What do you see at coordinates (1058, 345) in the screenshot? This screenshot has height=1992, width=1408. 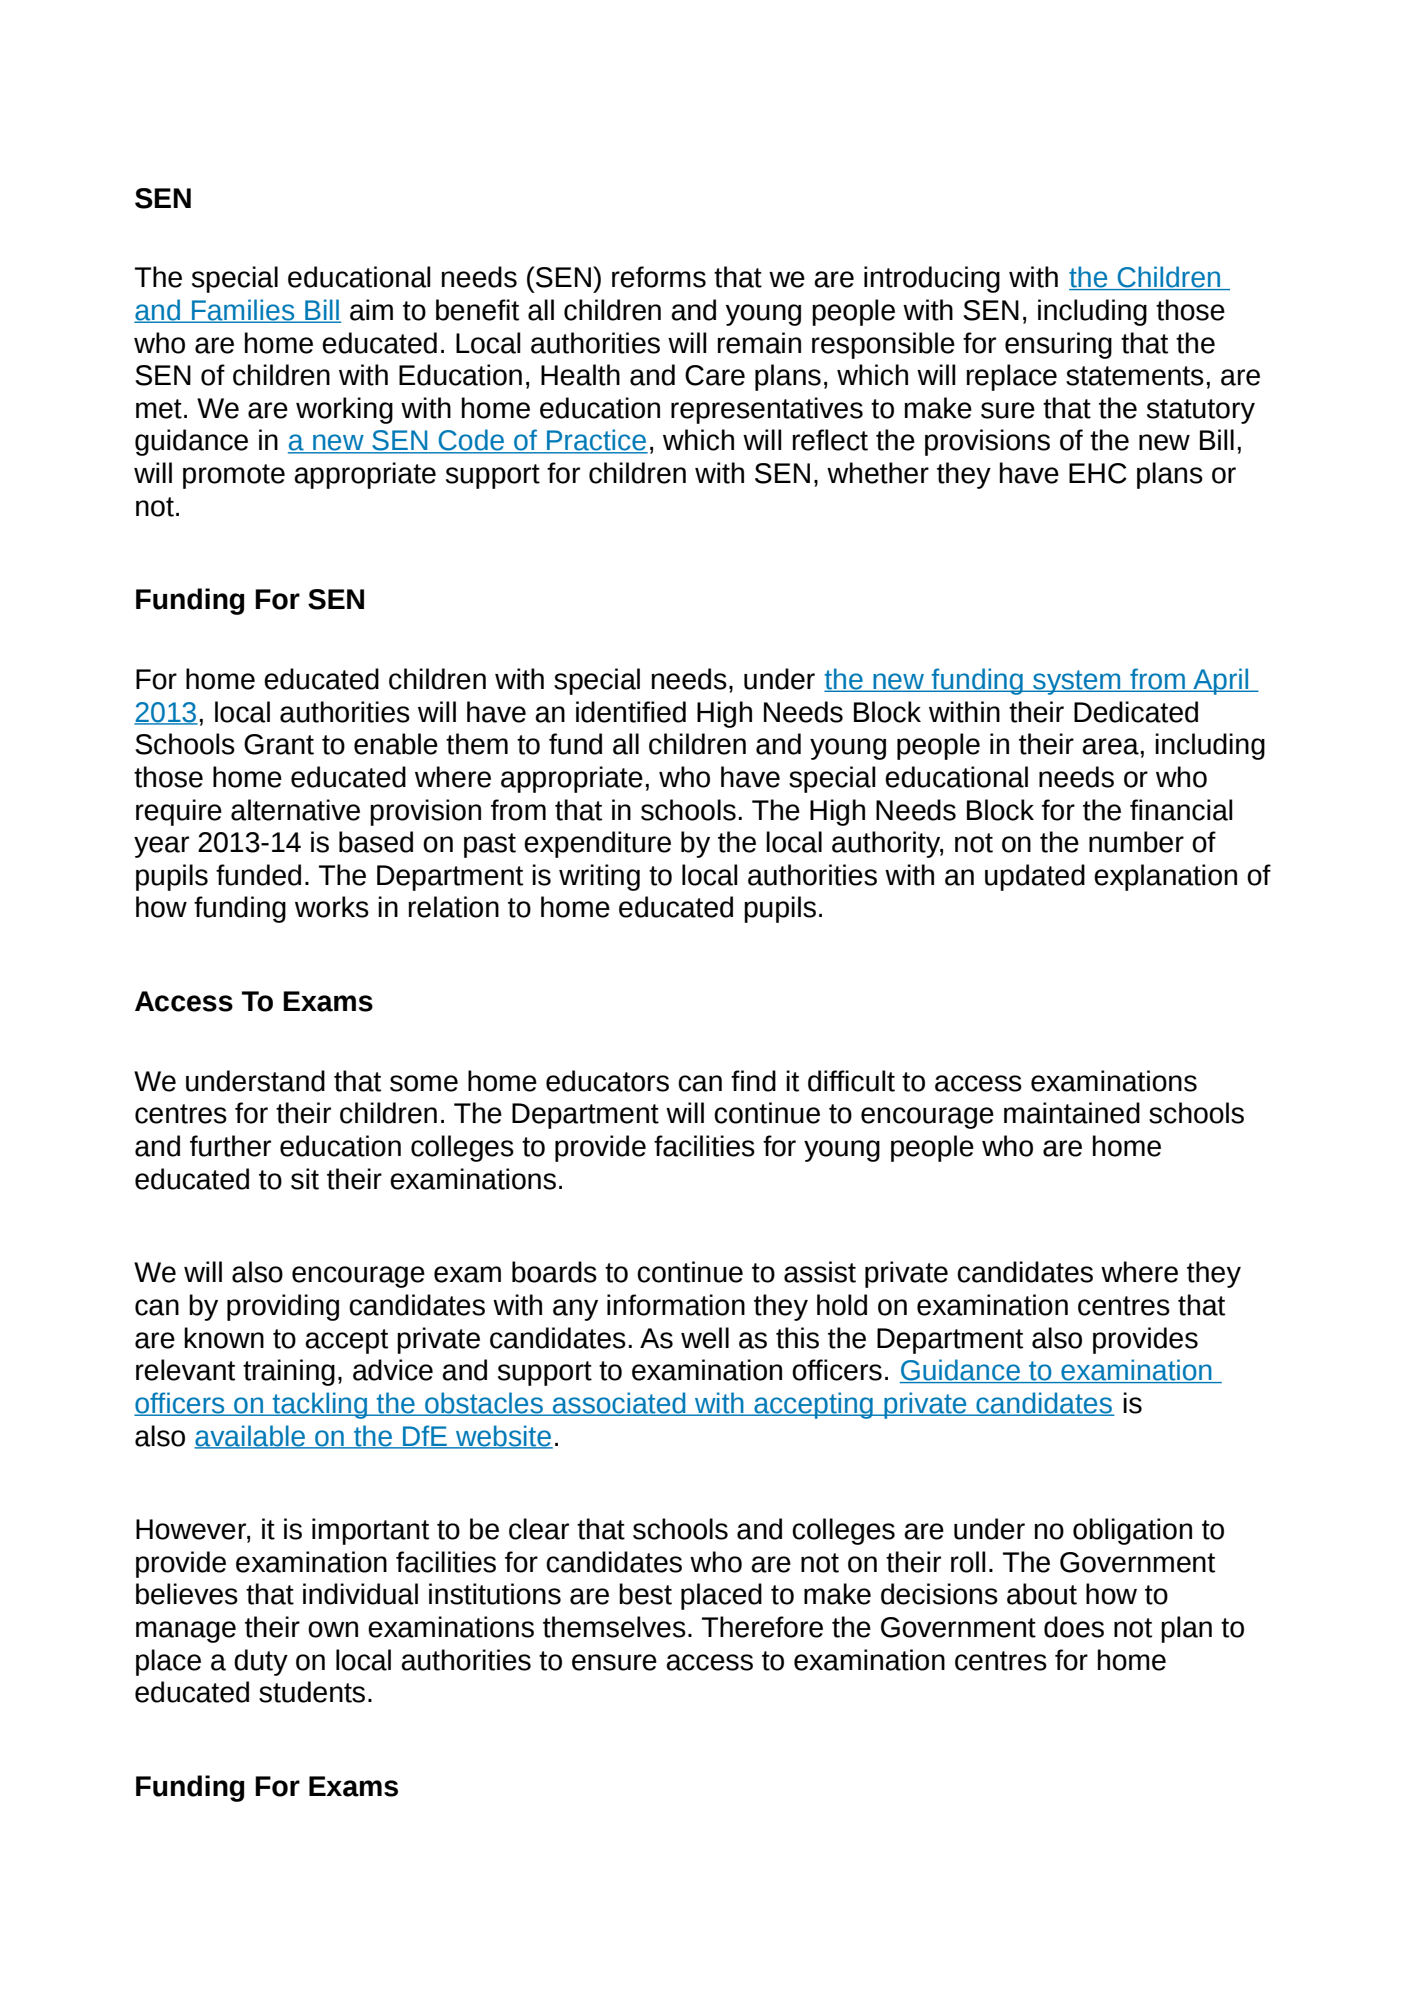 I see `ensuring` at bounding box center [1058, 345].
